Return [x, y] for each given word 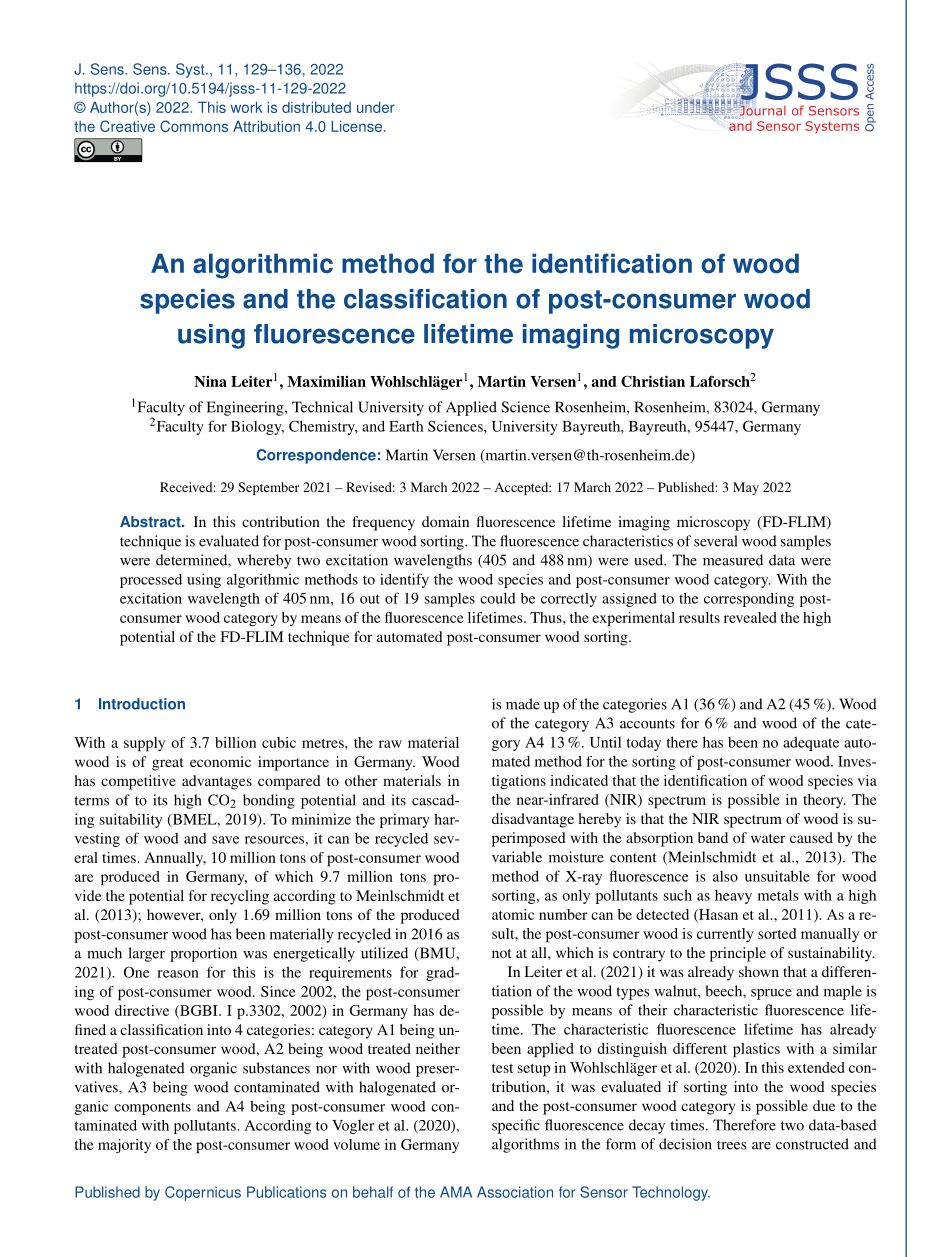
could [498, 598]
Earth [406, 426]
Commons [194, 126]
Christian [653, 381]
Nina [210, 381]
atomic [513, 914]
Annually [175, 859]
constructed [812, 1144]
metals [778, 895]
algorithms [525, 1145]
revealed [750, 617]
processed [151, 581]
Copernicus [203, 1193]
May [746, 488]
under [376, 107]
